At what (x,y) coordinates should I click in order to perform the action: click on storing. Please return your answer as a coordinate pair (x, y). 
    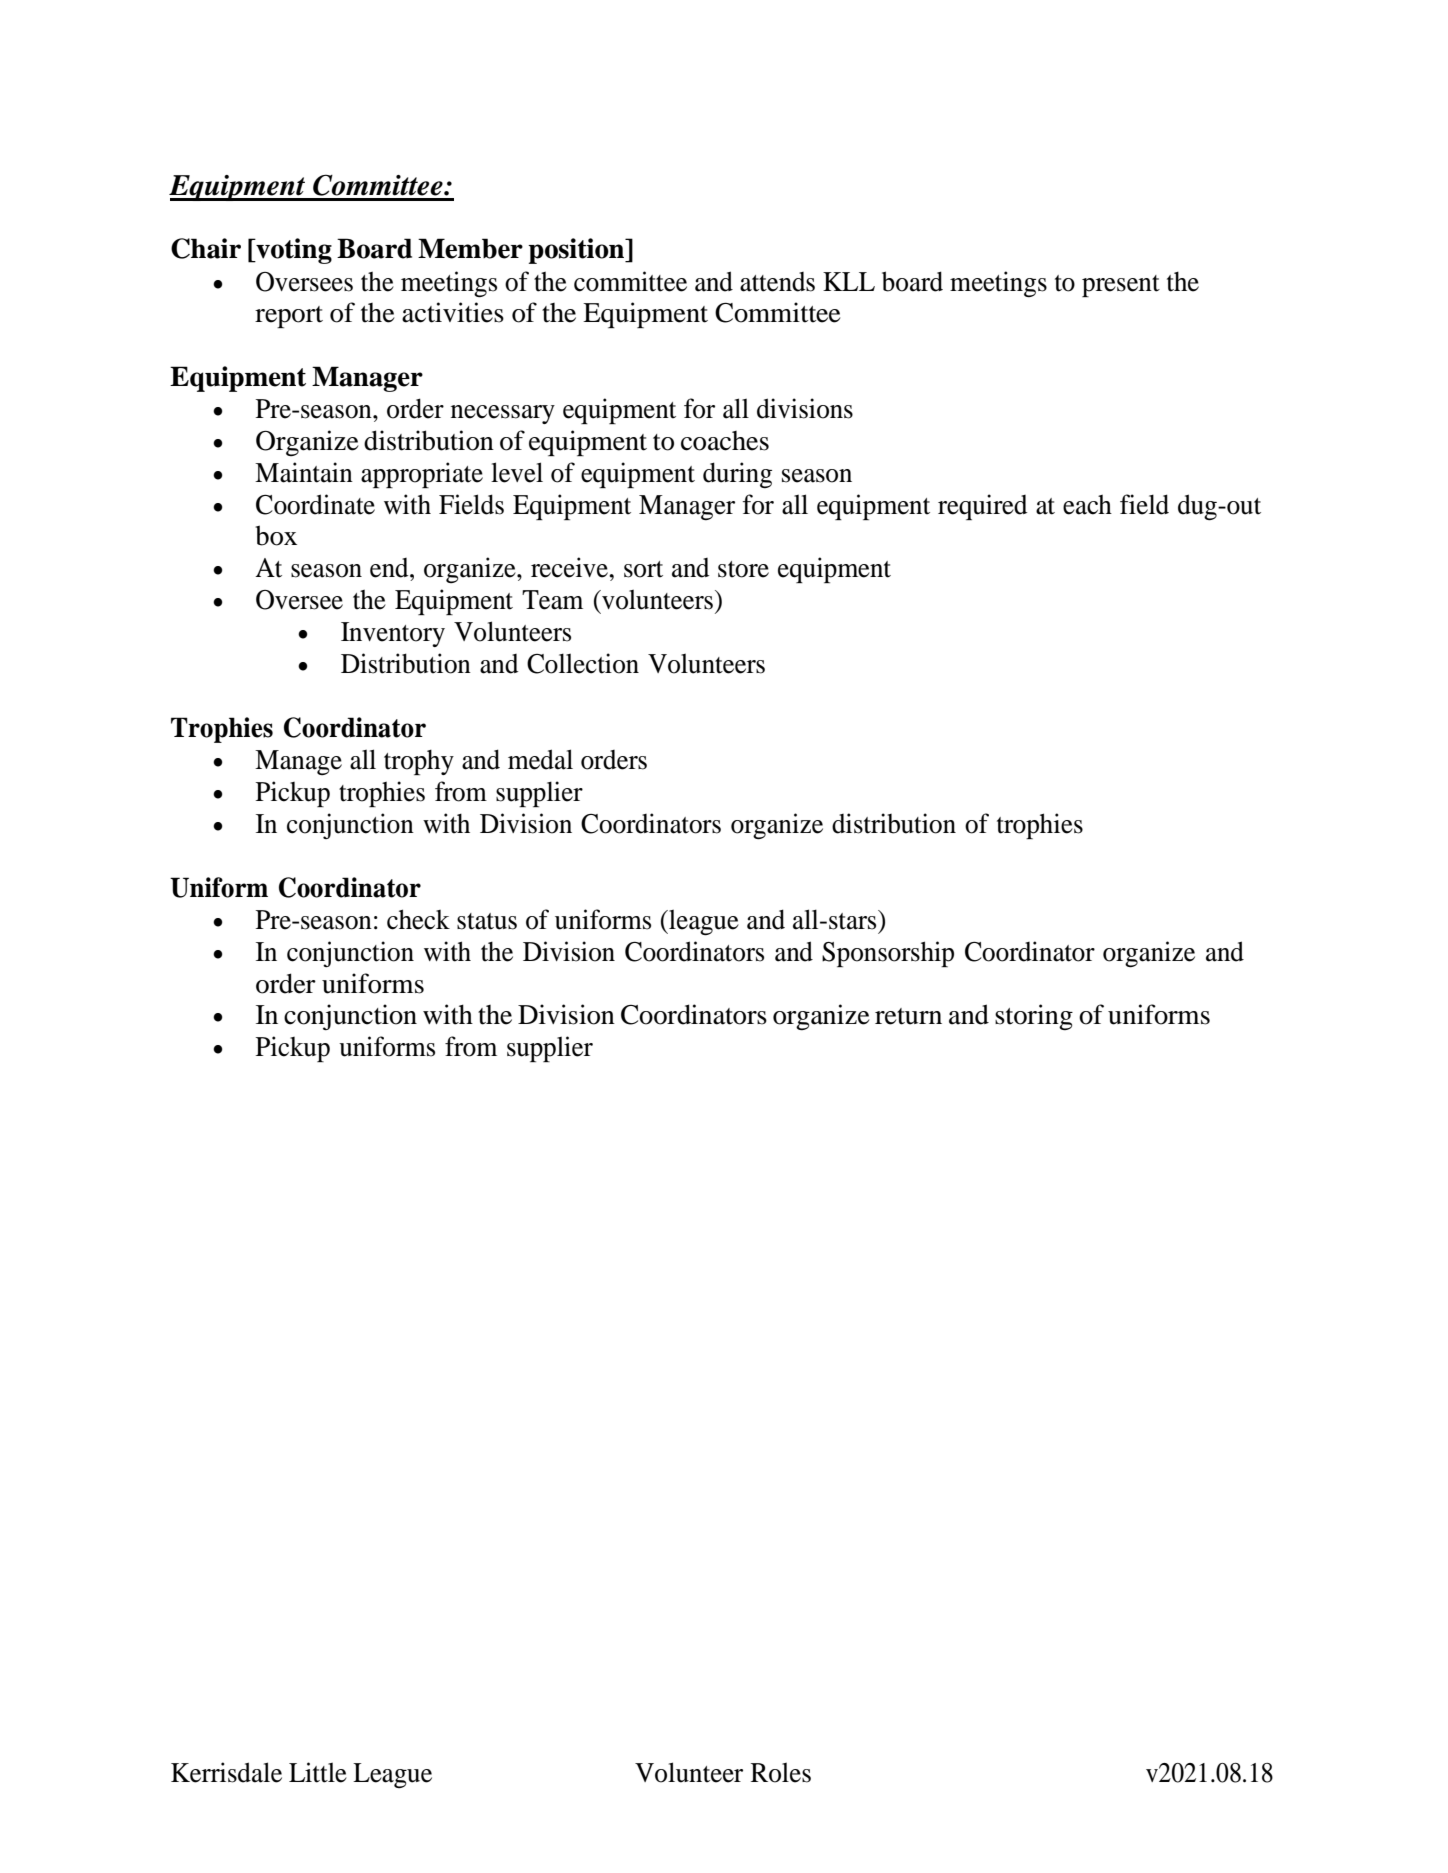
    Looking at the image, I should click on (1034, 1017).
